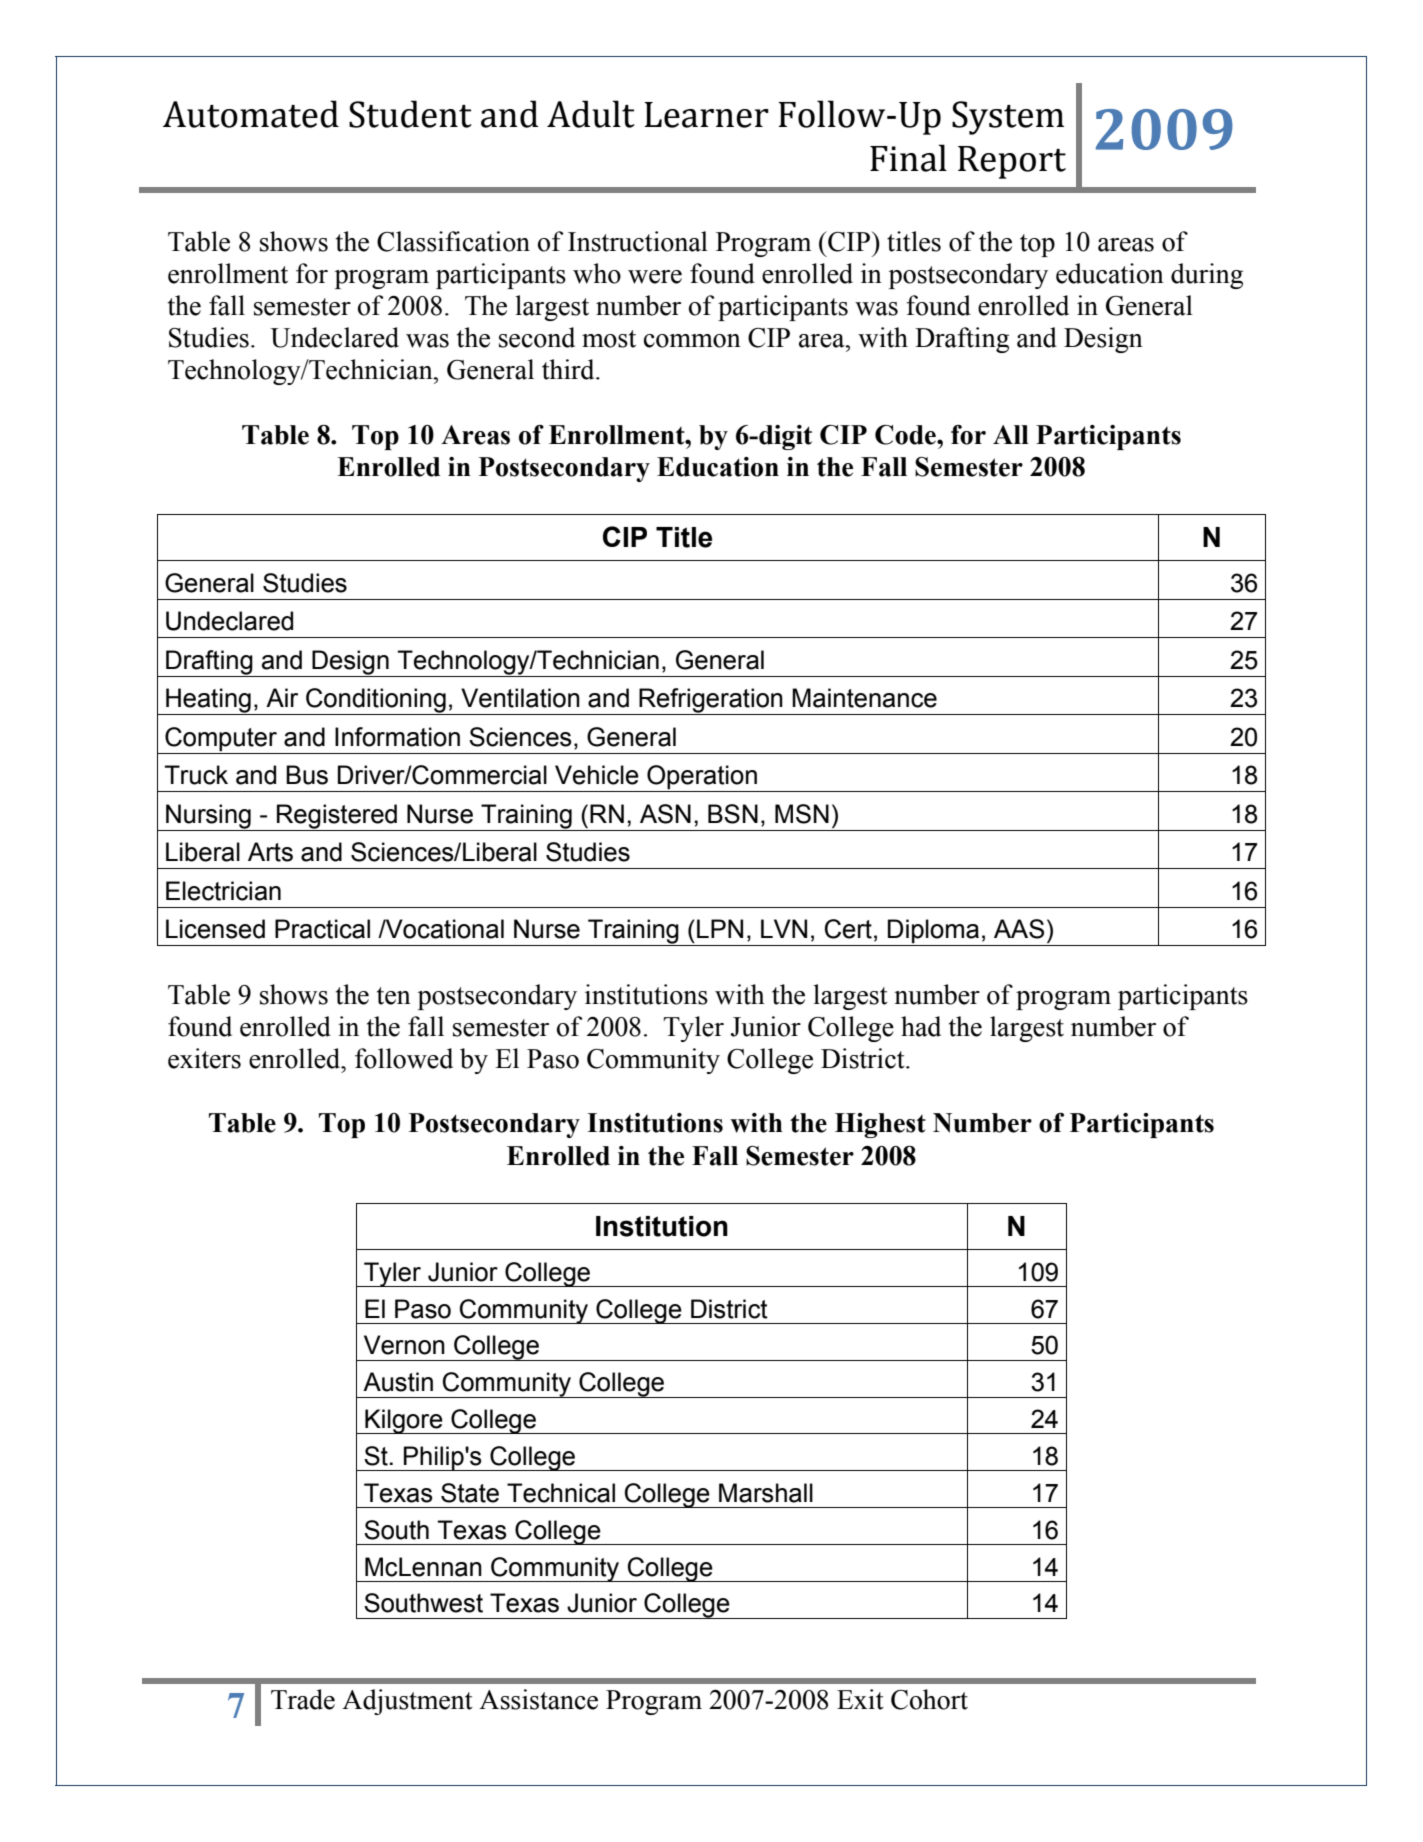  I want to click on LPN, so click(720, 928).
